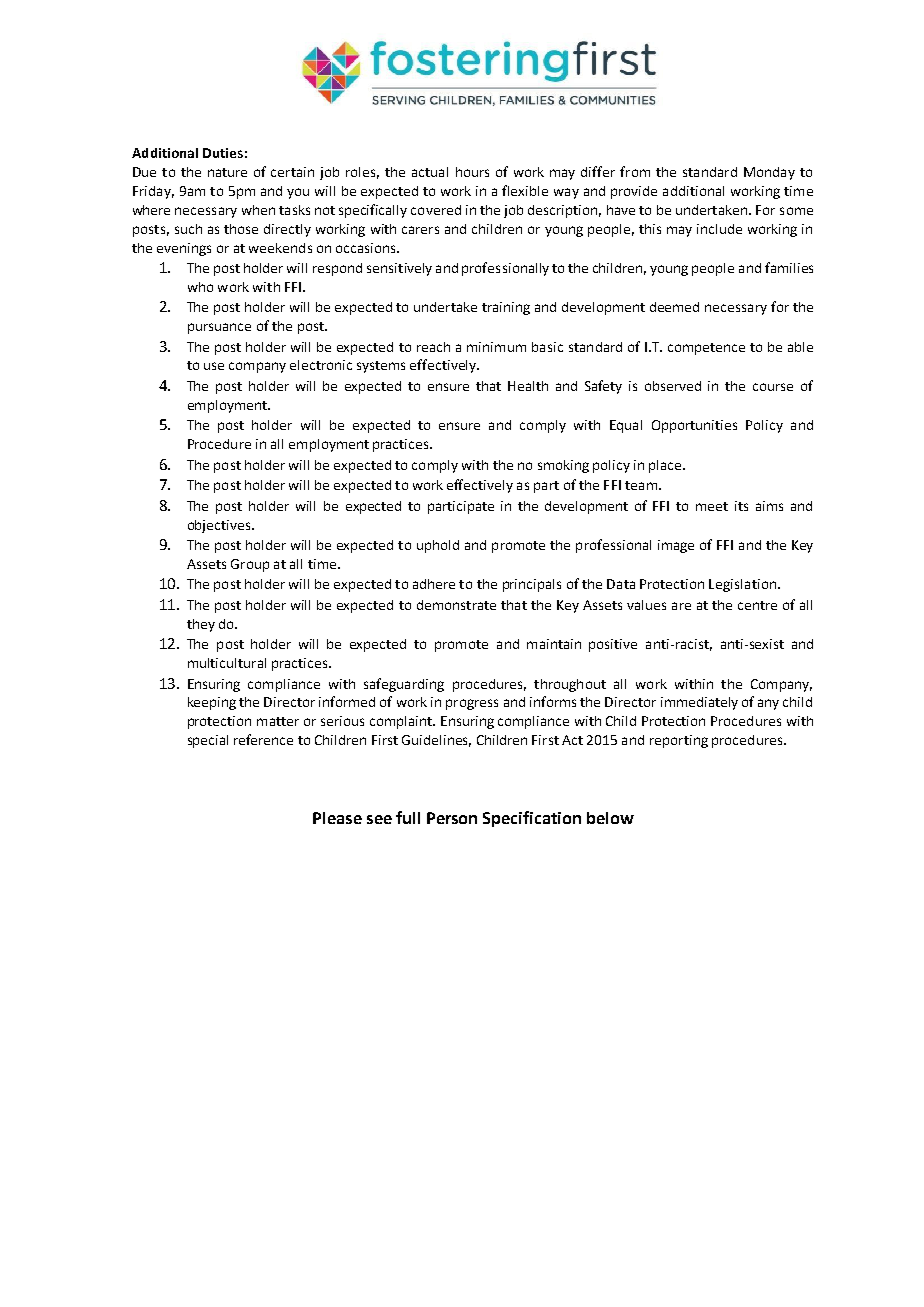 The height and width of the screenshot is (1307, 924). I want to click on nature, so click(227, 172).
